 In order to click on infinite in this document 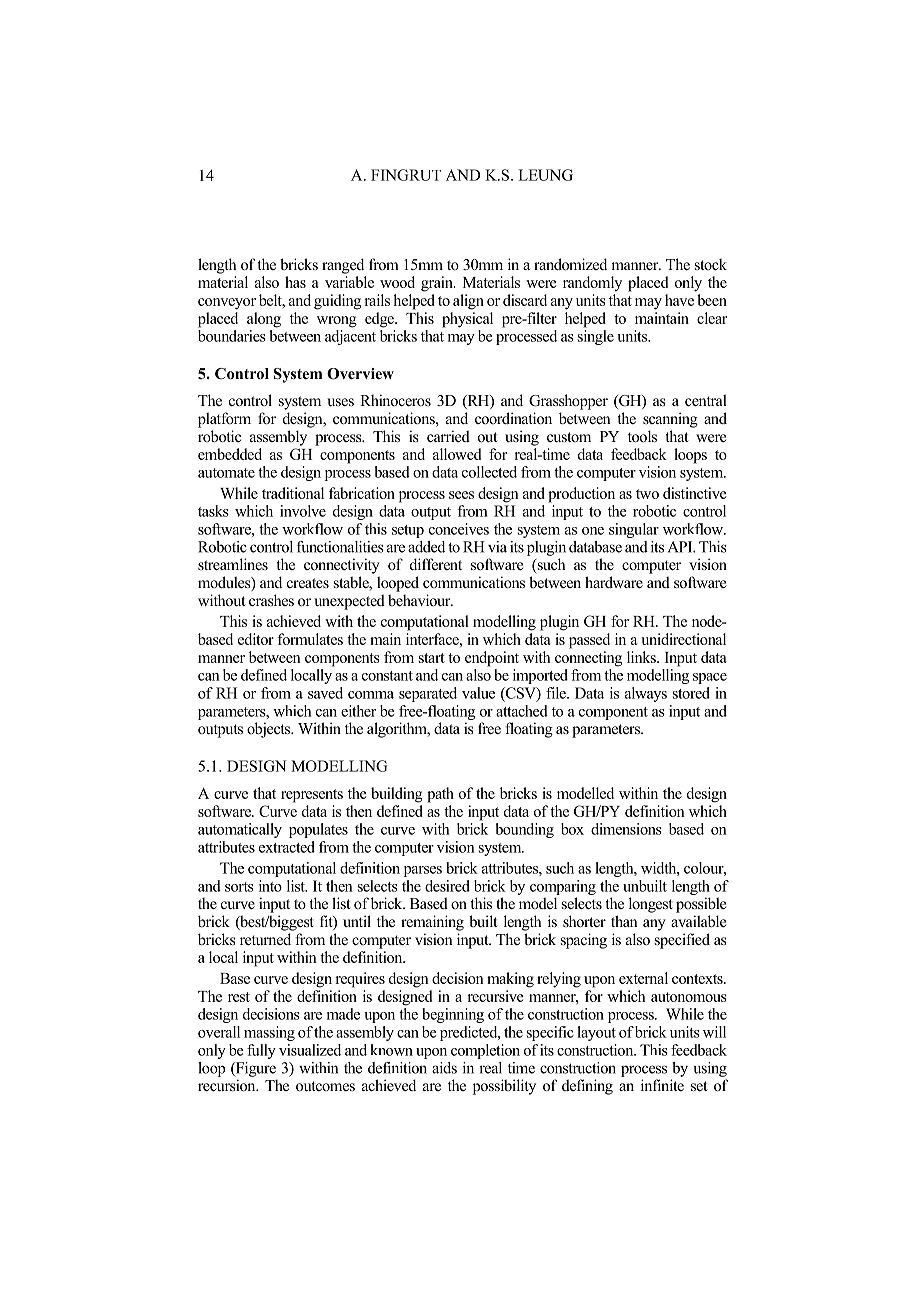, I will do `click(662, 1085)`.
